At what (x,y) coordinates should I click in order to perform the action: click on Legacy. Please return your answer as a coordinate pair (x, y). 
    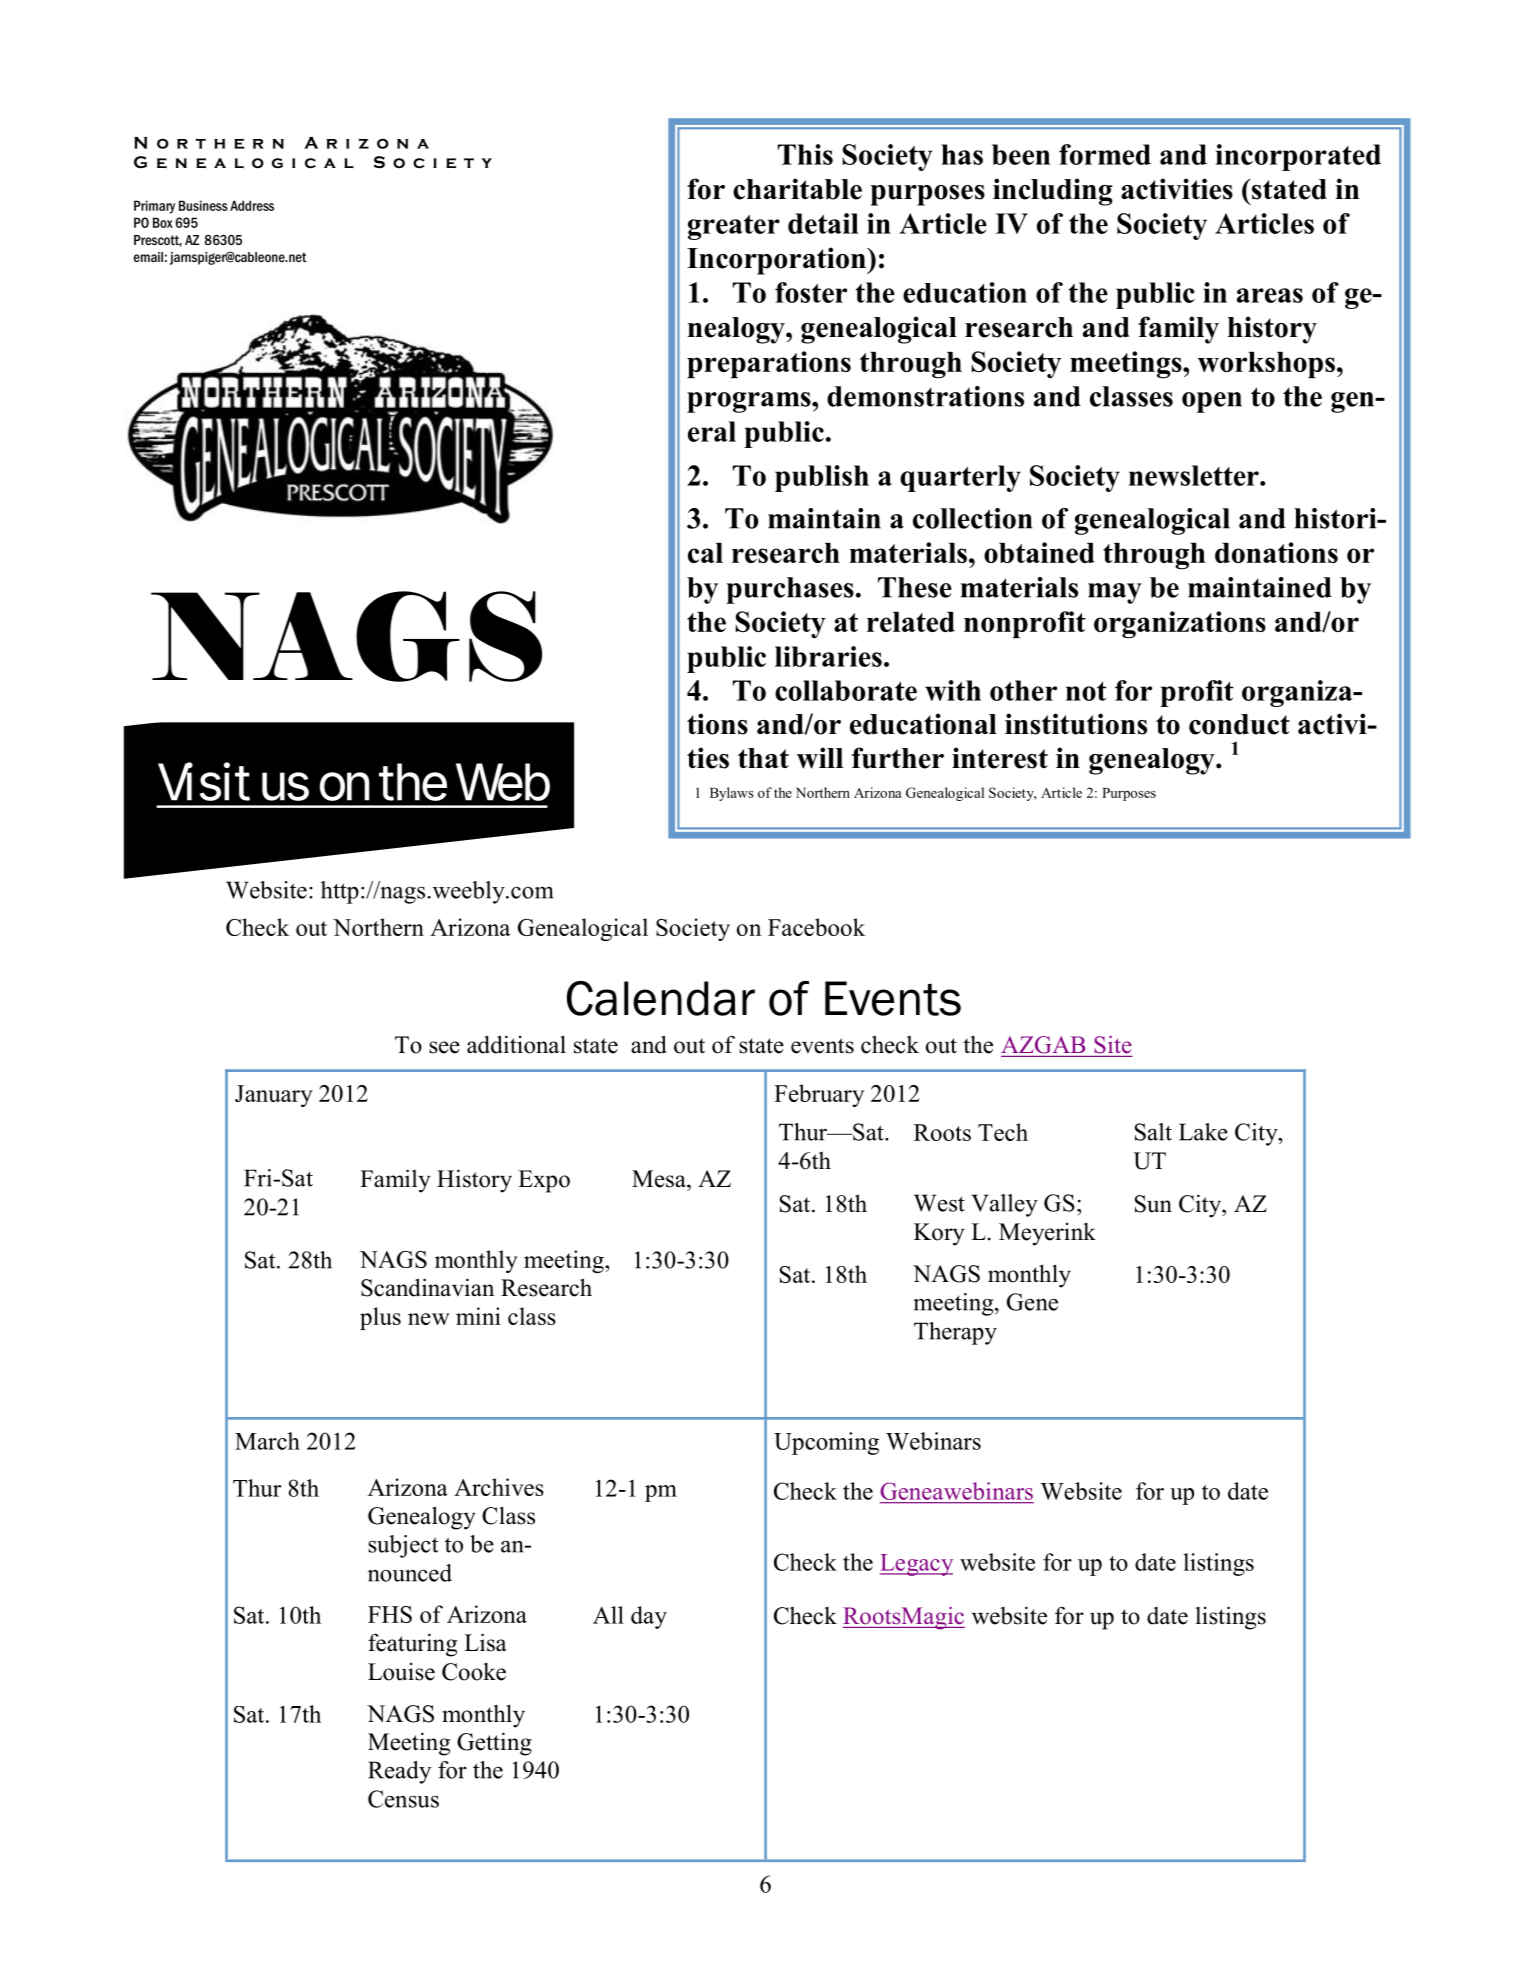
    Looking at the image, I should click on (916, 1565).
